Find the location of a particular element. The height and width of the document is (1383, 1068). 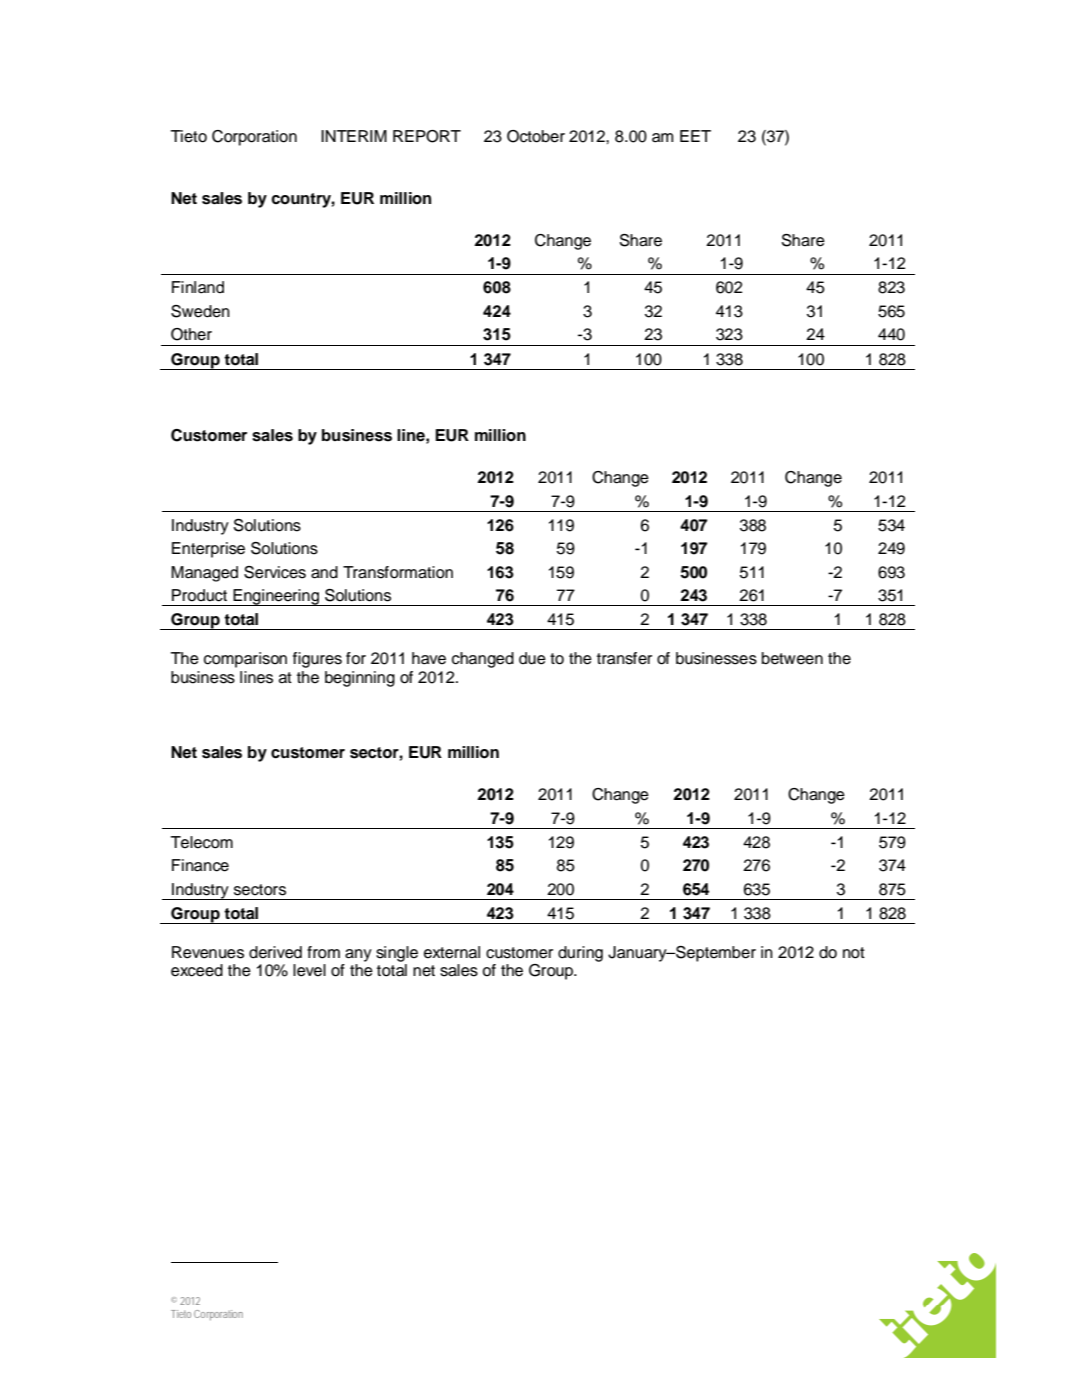

derived is located at coordinates (275, 952).
